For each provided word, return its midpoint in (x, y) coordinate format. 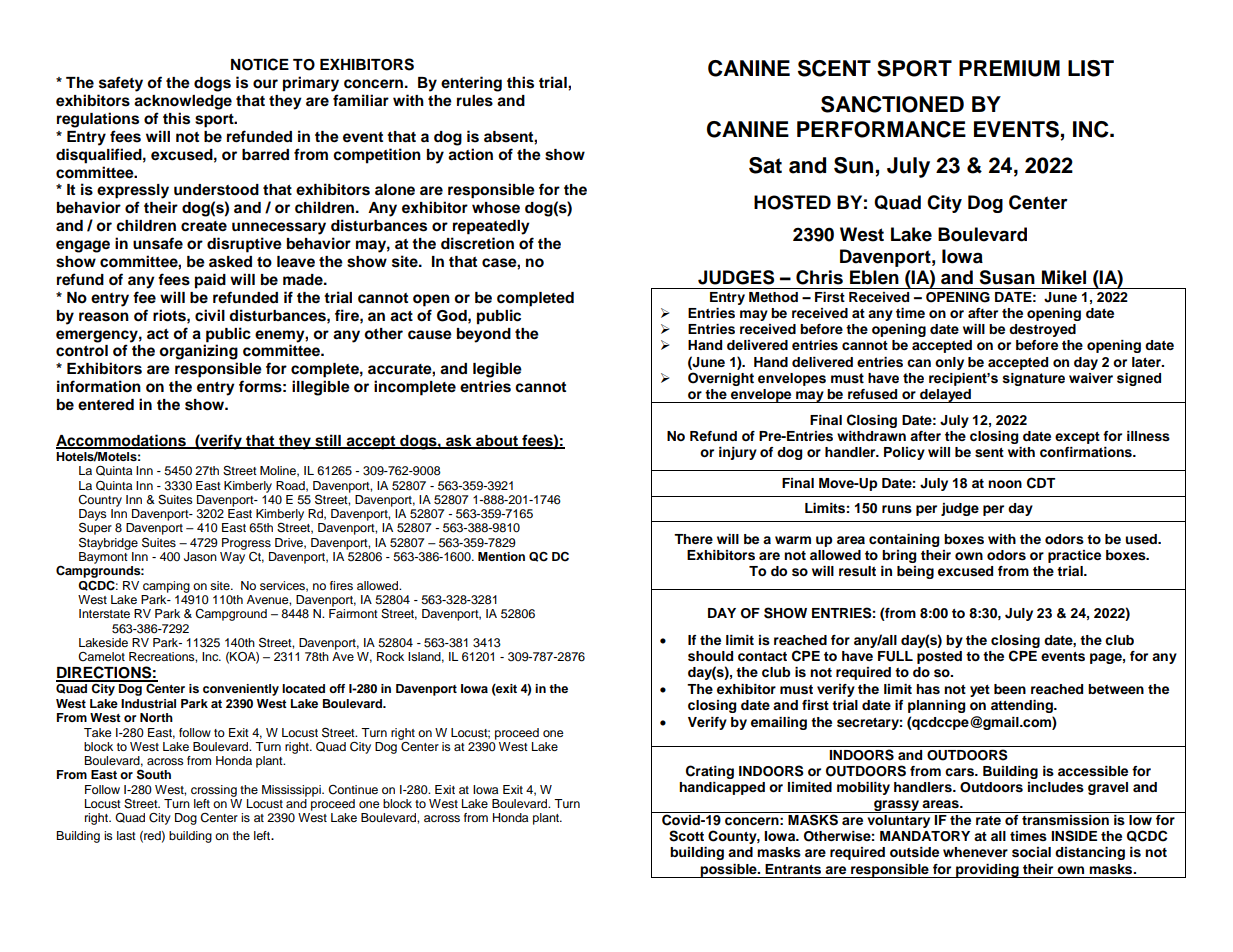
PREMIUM (1009, 68)
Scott (686, 836)
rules (475, 101)
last (126, 835)
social (1031, 852)
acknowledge (183, 102)
